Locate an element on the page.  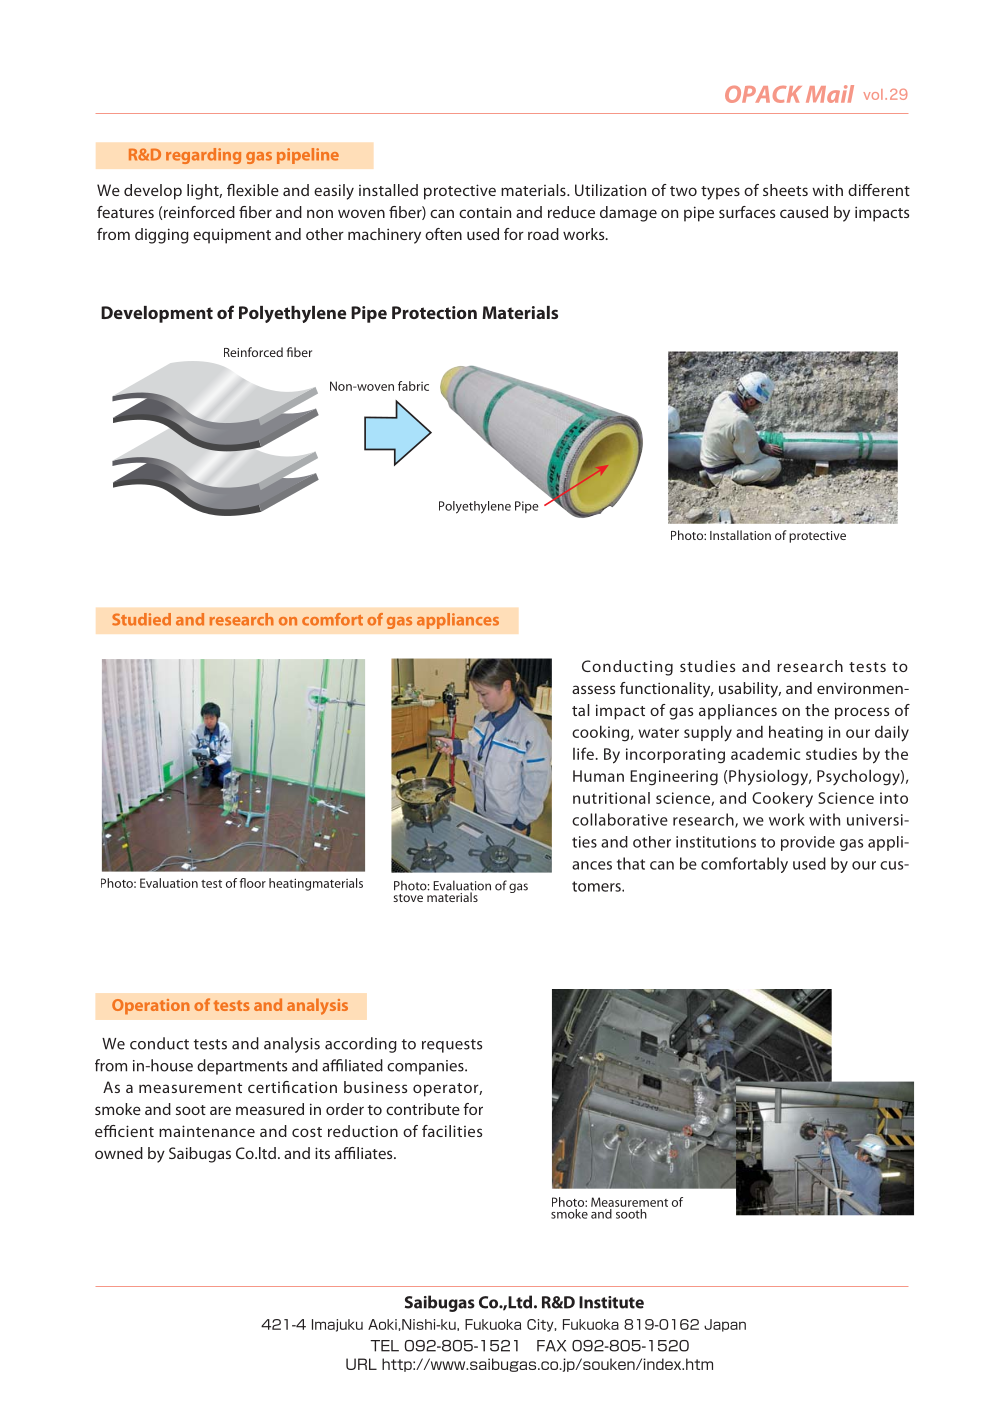
assess is located at coordinates (593, 689).
